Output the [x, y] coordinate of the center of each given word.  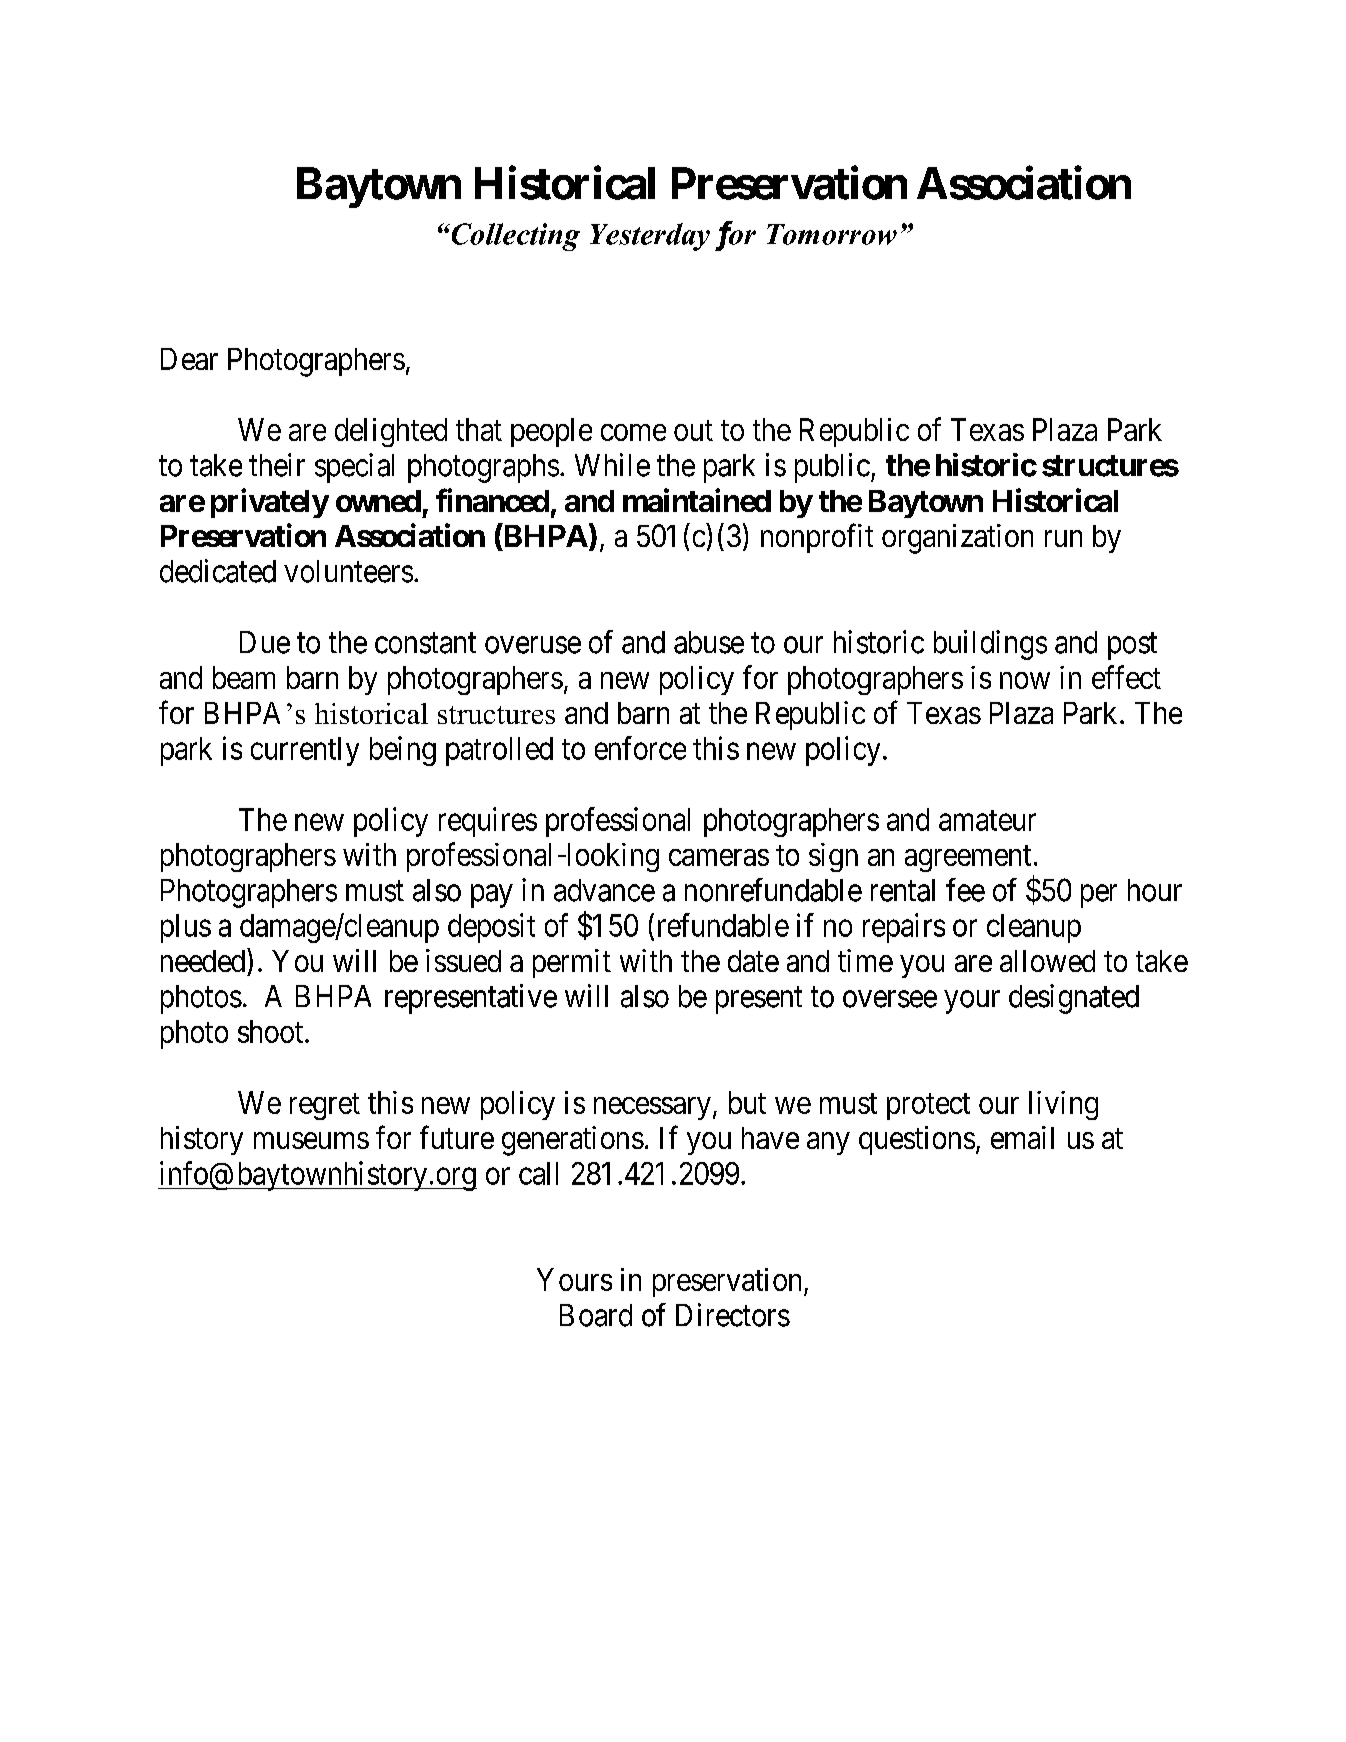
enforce [640, 748]
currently [305, 751]
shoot [272, 1031]
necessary [652, 1108]
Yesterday [650, 237]
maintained [697, 500]
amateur [987, 820]
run [1063, 538]
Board [596, 1315]
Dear [189, 359]
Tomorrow [832, 234]
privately [270, 503]
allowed [1047, 961]
